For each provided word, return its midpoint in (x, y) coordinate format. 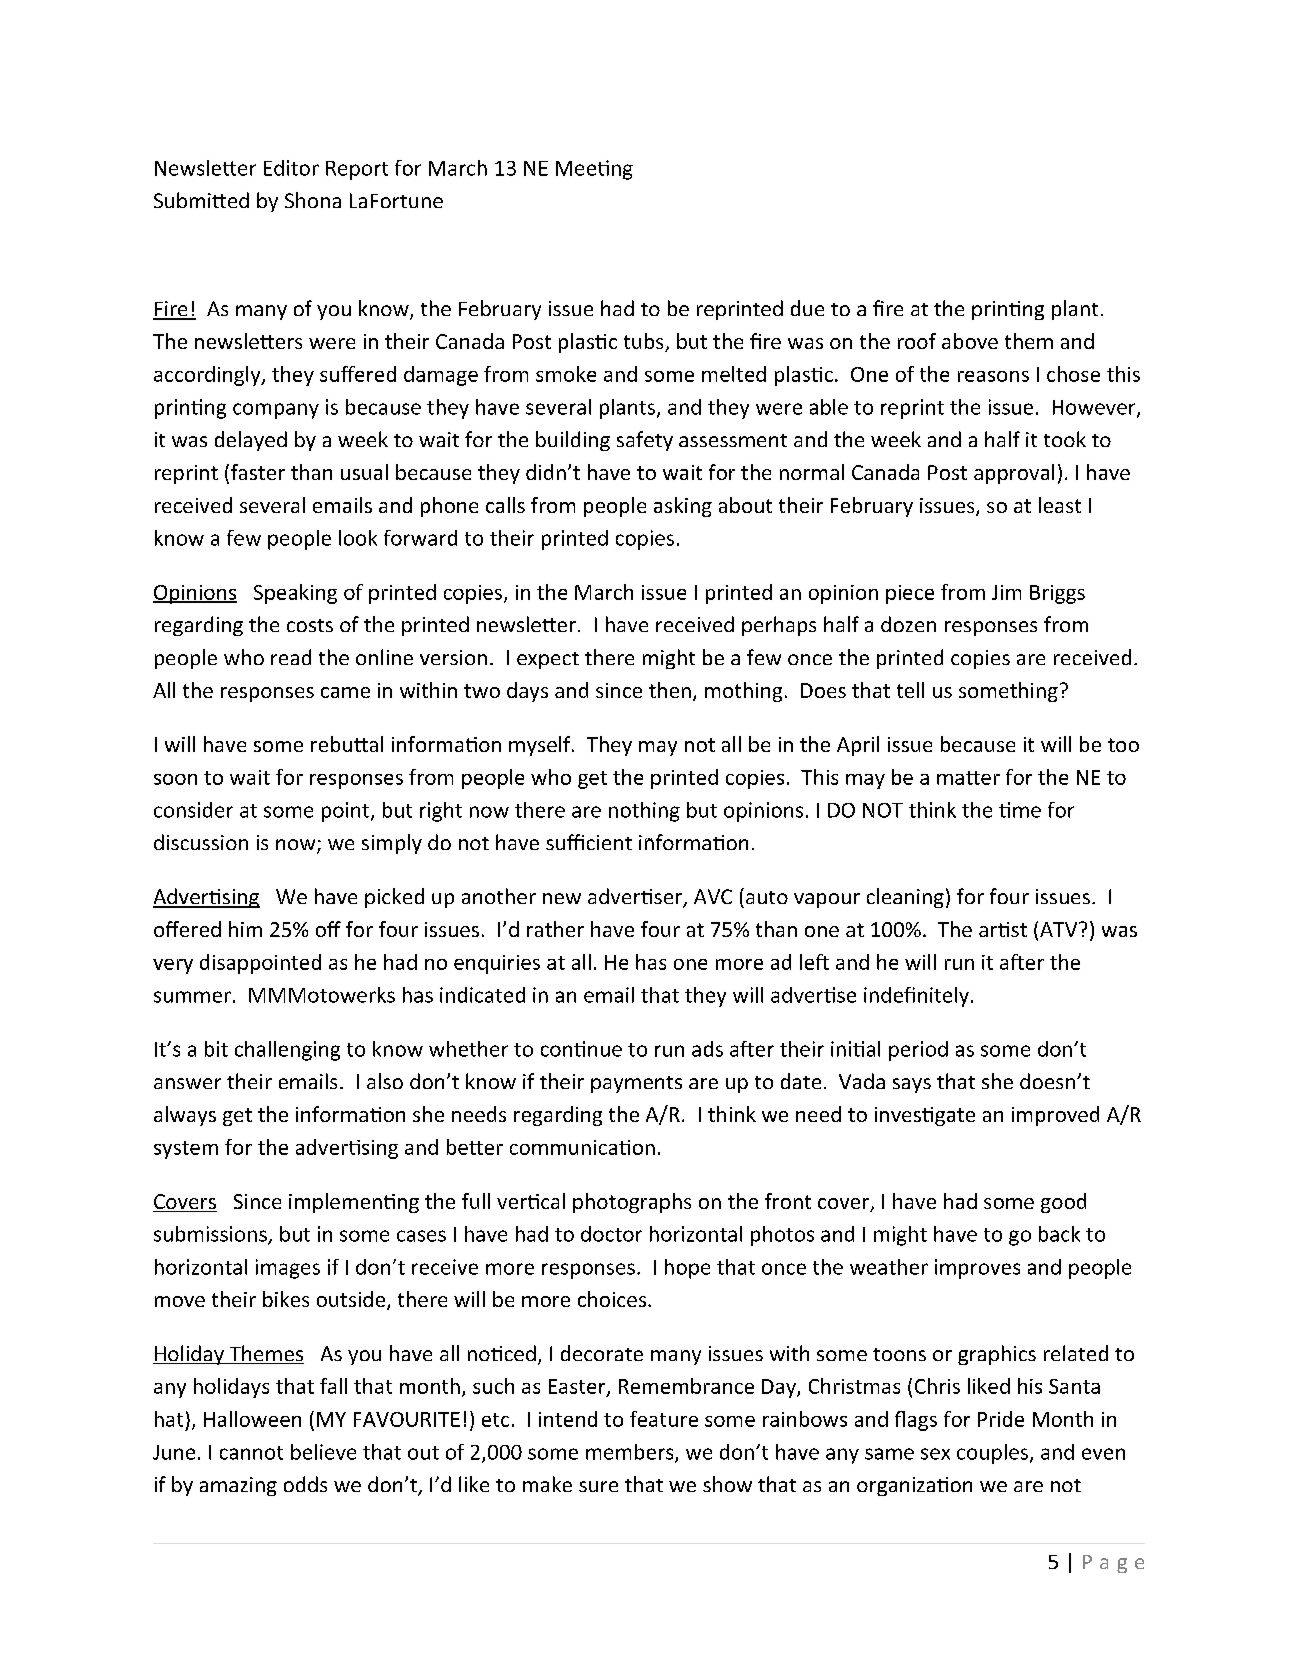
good (1063, 1203)
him (245, 929)
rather (555, 929)
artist (1003, 929)
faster (258, 472)
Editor (291, 168)
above (970, 341)
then (670, 690)
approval (1014, 474)
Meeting (594, 170)
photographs (632, 1203)
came (345, 692)
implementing (354, 1203)
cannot (251, 1453)
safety (645, 441)
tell (910, 690)
